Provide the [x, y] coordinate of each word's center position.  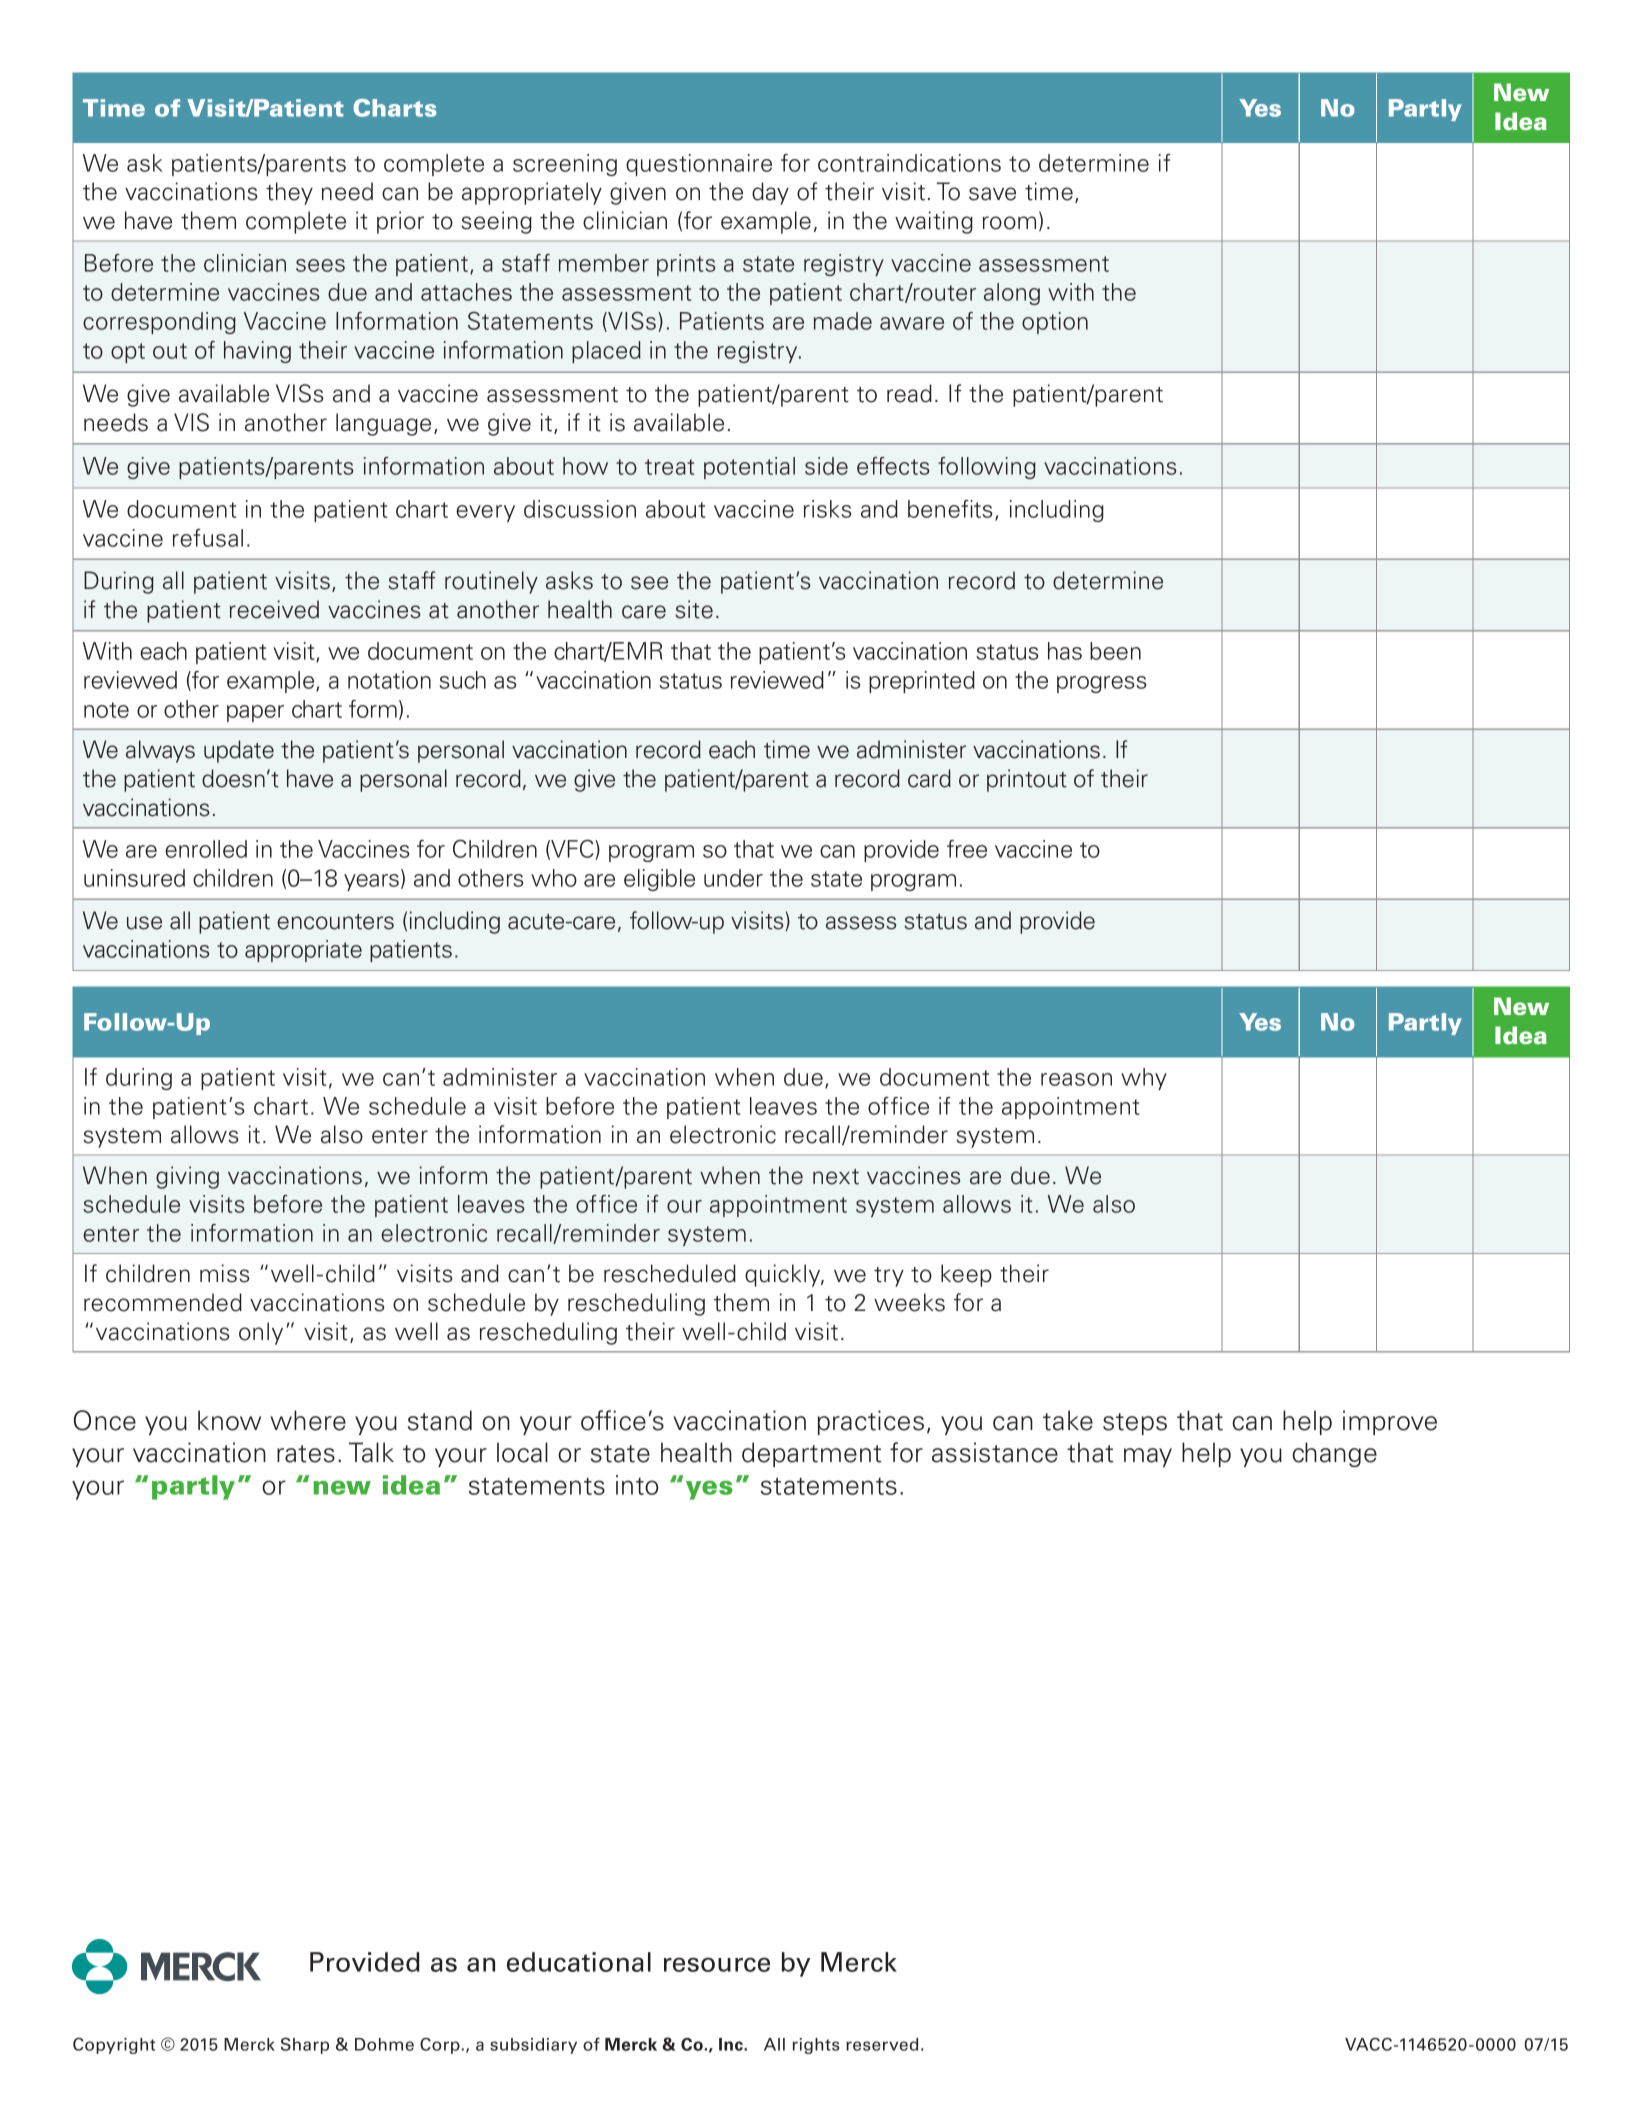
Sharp [305, 2045]
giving [187, 1177]
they [289, 193]
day [770, 193]
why [1144, 1079]
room [1009, 223]
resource [717, 1964]
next [836, 1177]
